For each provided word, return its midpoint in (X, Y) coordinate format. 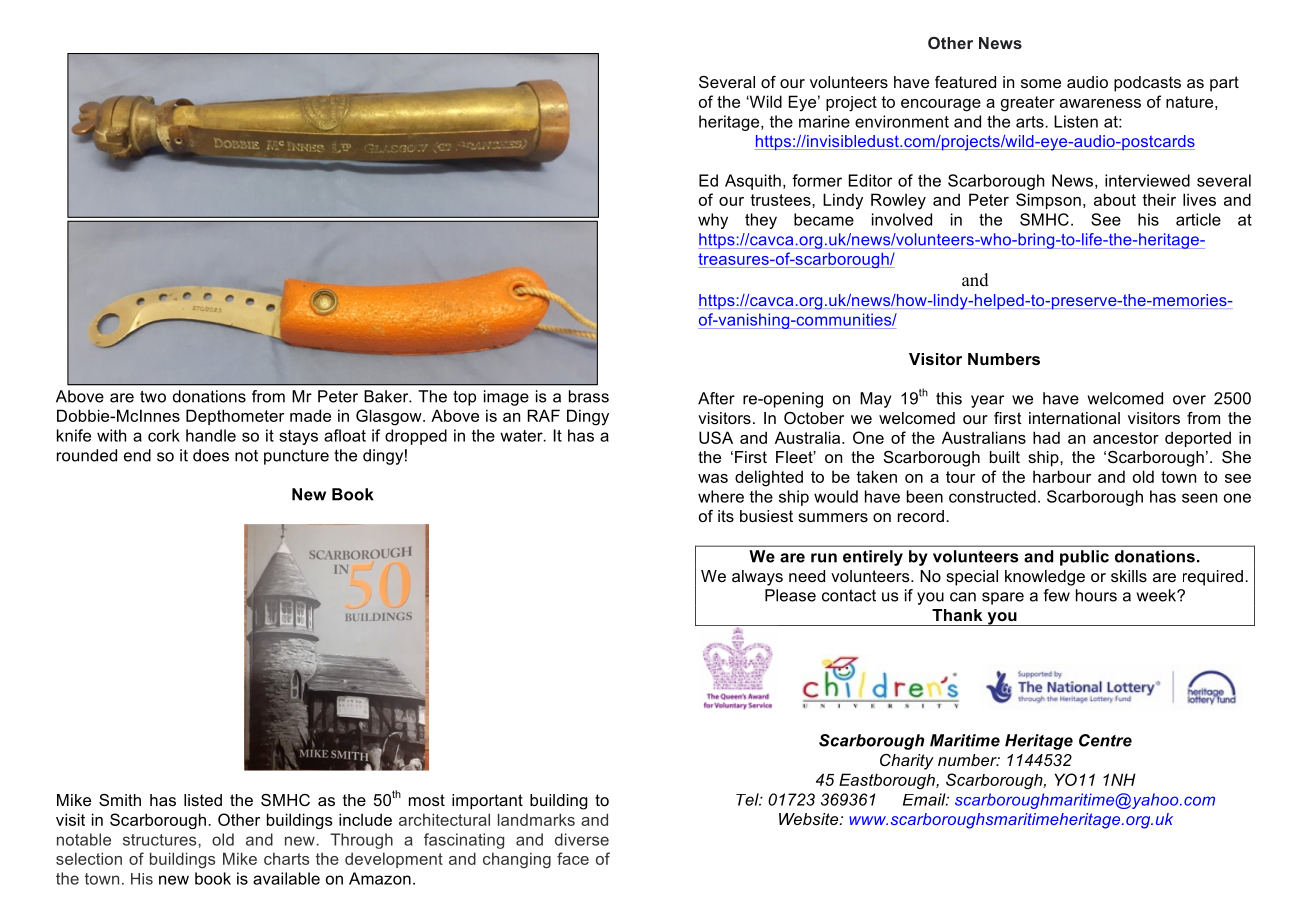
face (573, 858)
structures (161, 840)
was (713, 478)
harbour (1062, 476)
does (211, 455)
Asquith (753, 182)
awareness (1100, 103)
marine (824, 121)
